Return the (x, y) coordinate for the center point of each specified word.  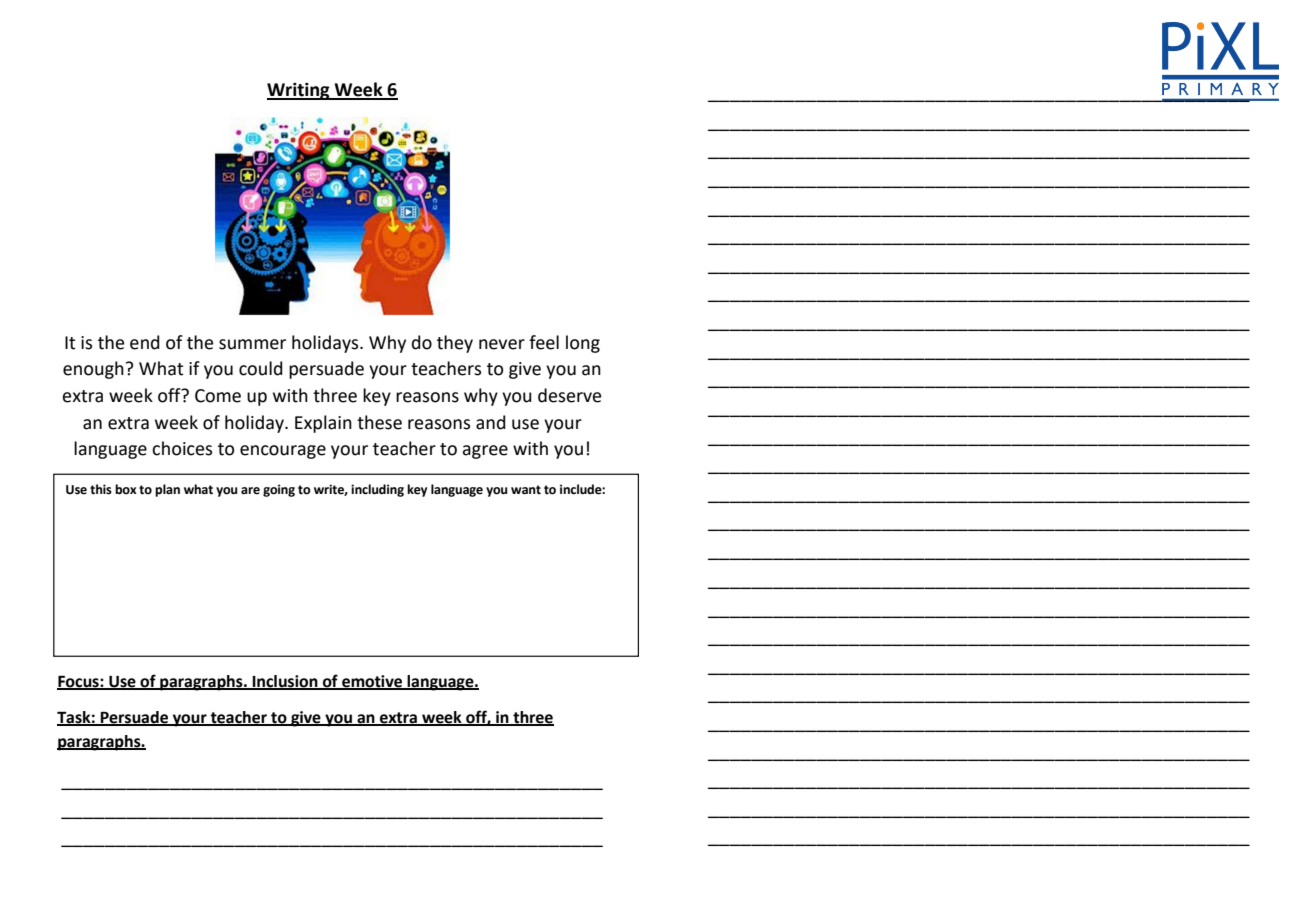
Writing (299, 91)
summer (252, 344)
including (377, 490)
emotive (372, 682)
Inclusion (285, 682)
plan (167, 490)
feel (544, 342)
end (145, 342)
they (455, 344)
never (502, 344)
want (526, 490)
